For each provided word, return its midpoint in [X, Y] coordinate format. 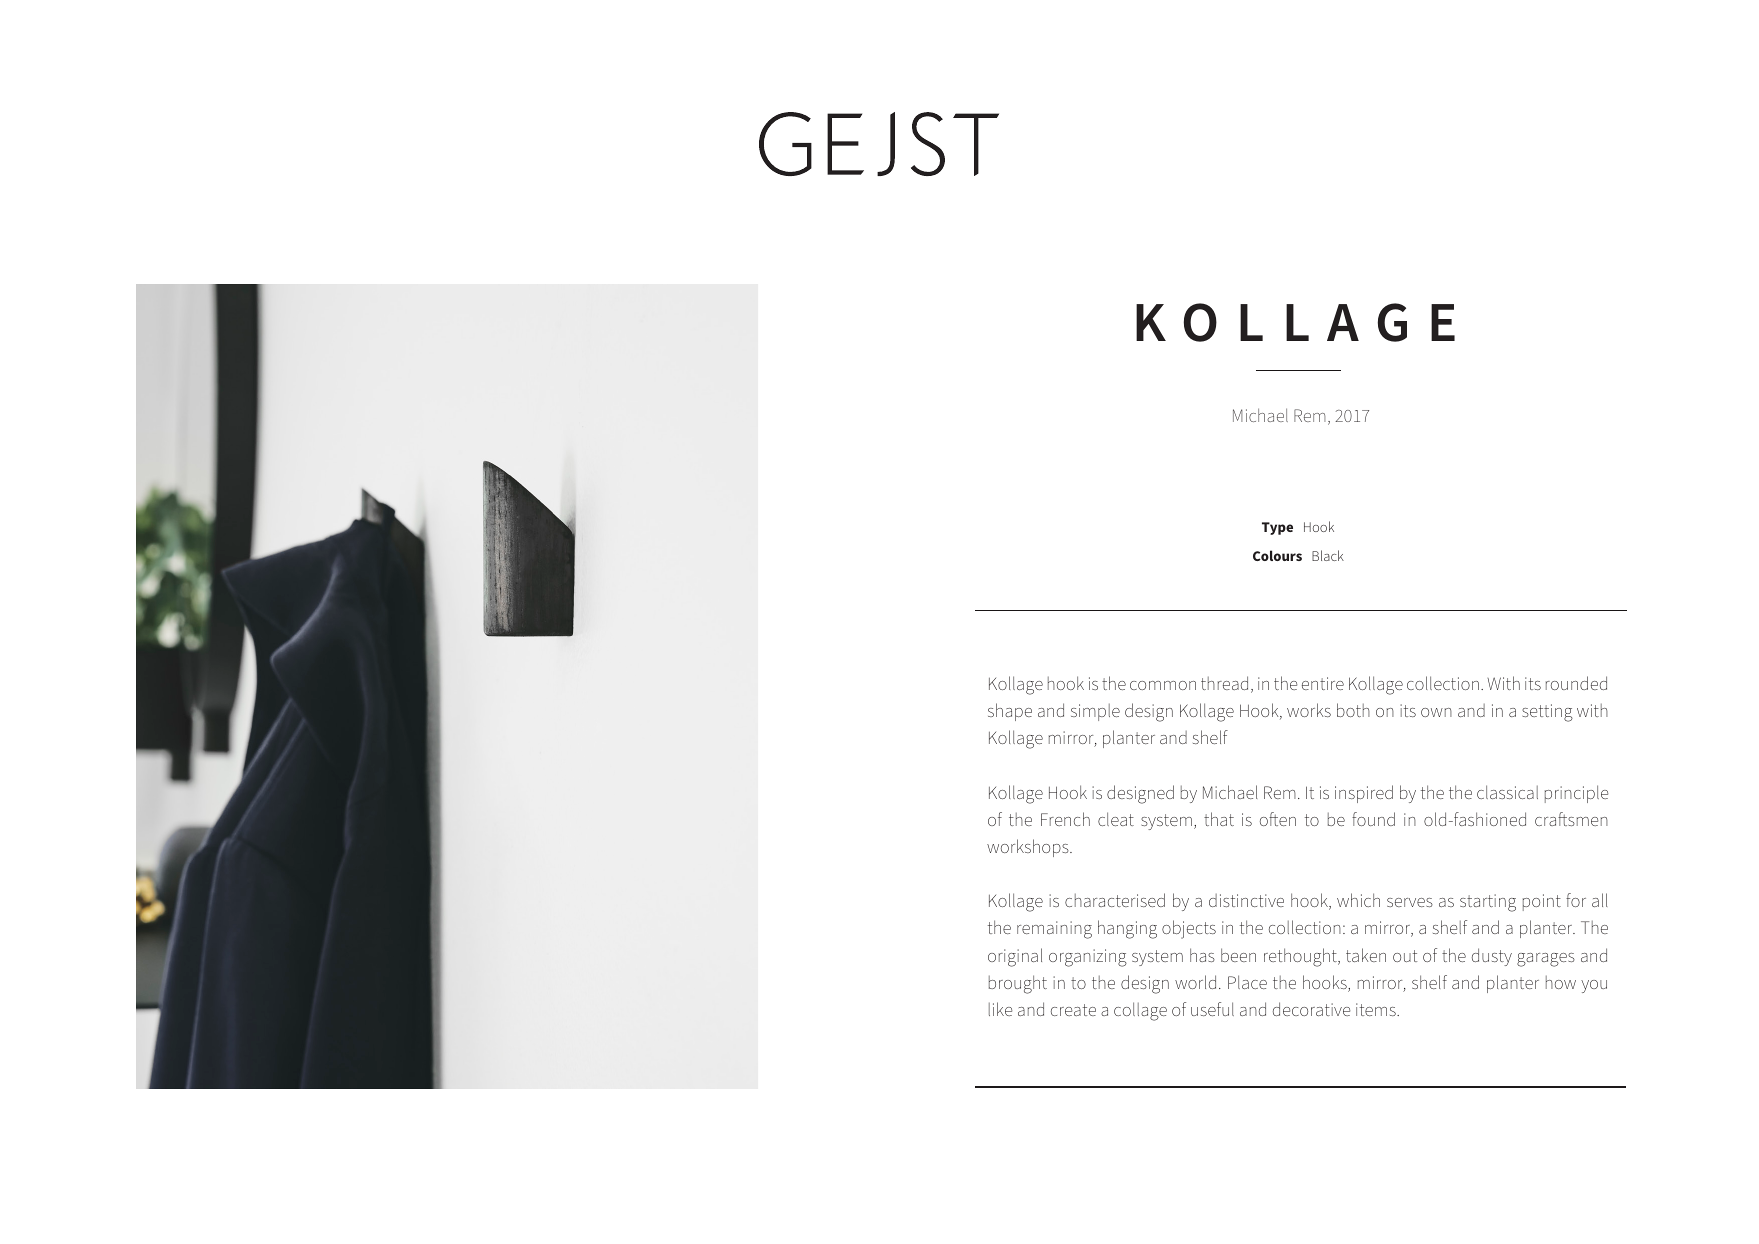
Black [1328, 555]
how [1561, 982]
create [1073, 1010]
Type [1277, 528]
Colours [1277, 555]
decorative [1311, 1009]
